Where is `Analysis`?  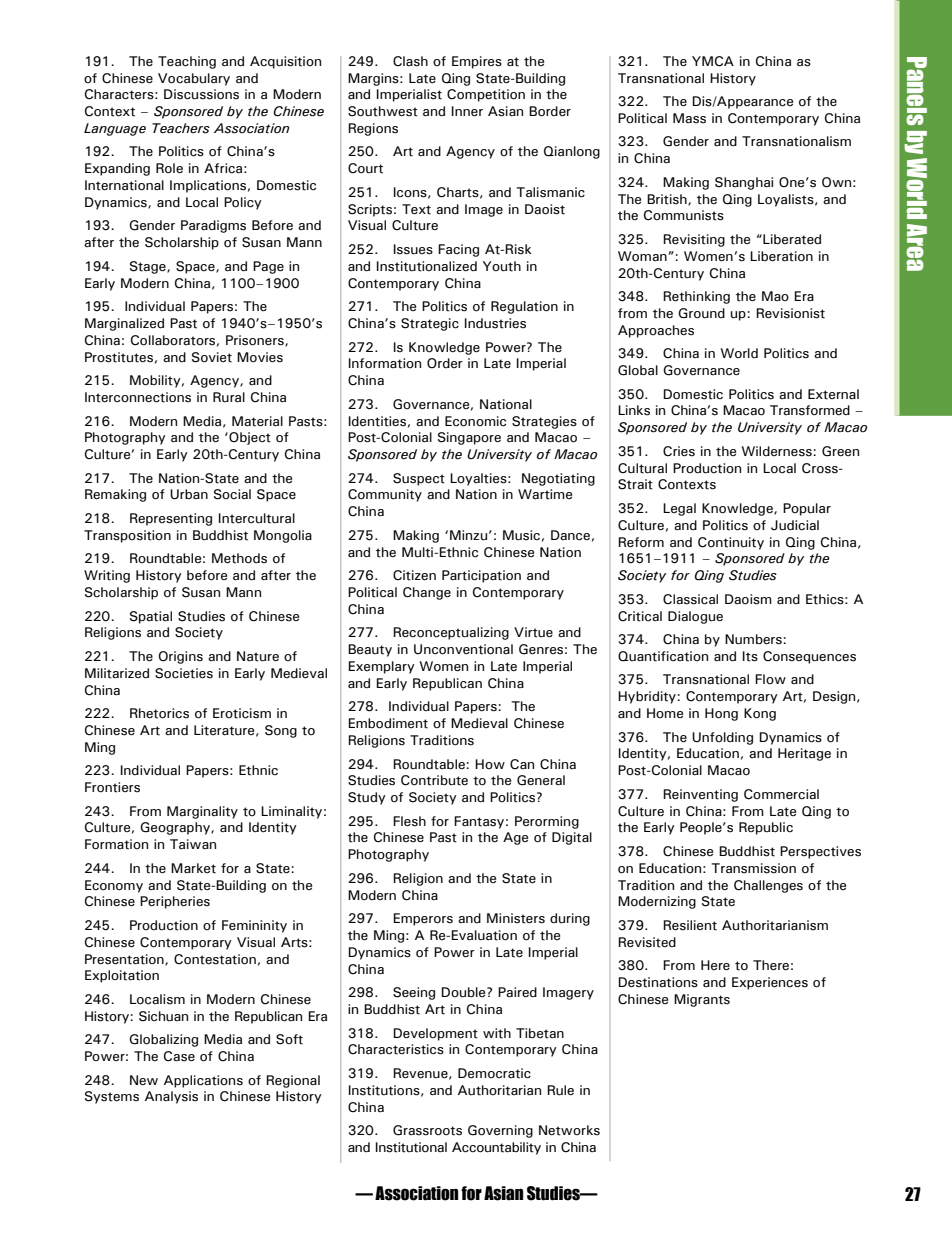
Analysis is located at coordinates (171, 1097).
